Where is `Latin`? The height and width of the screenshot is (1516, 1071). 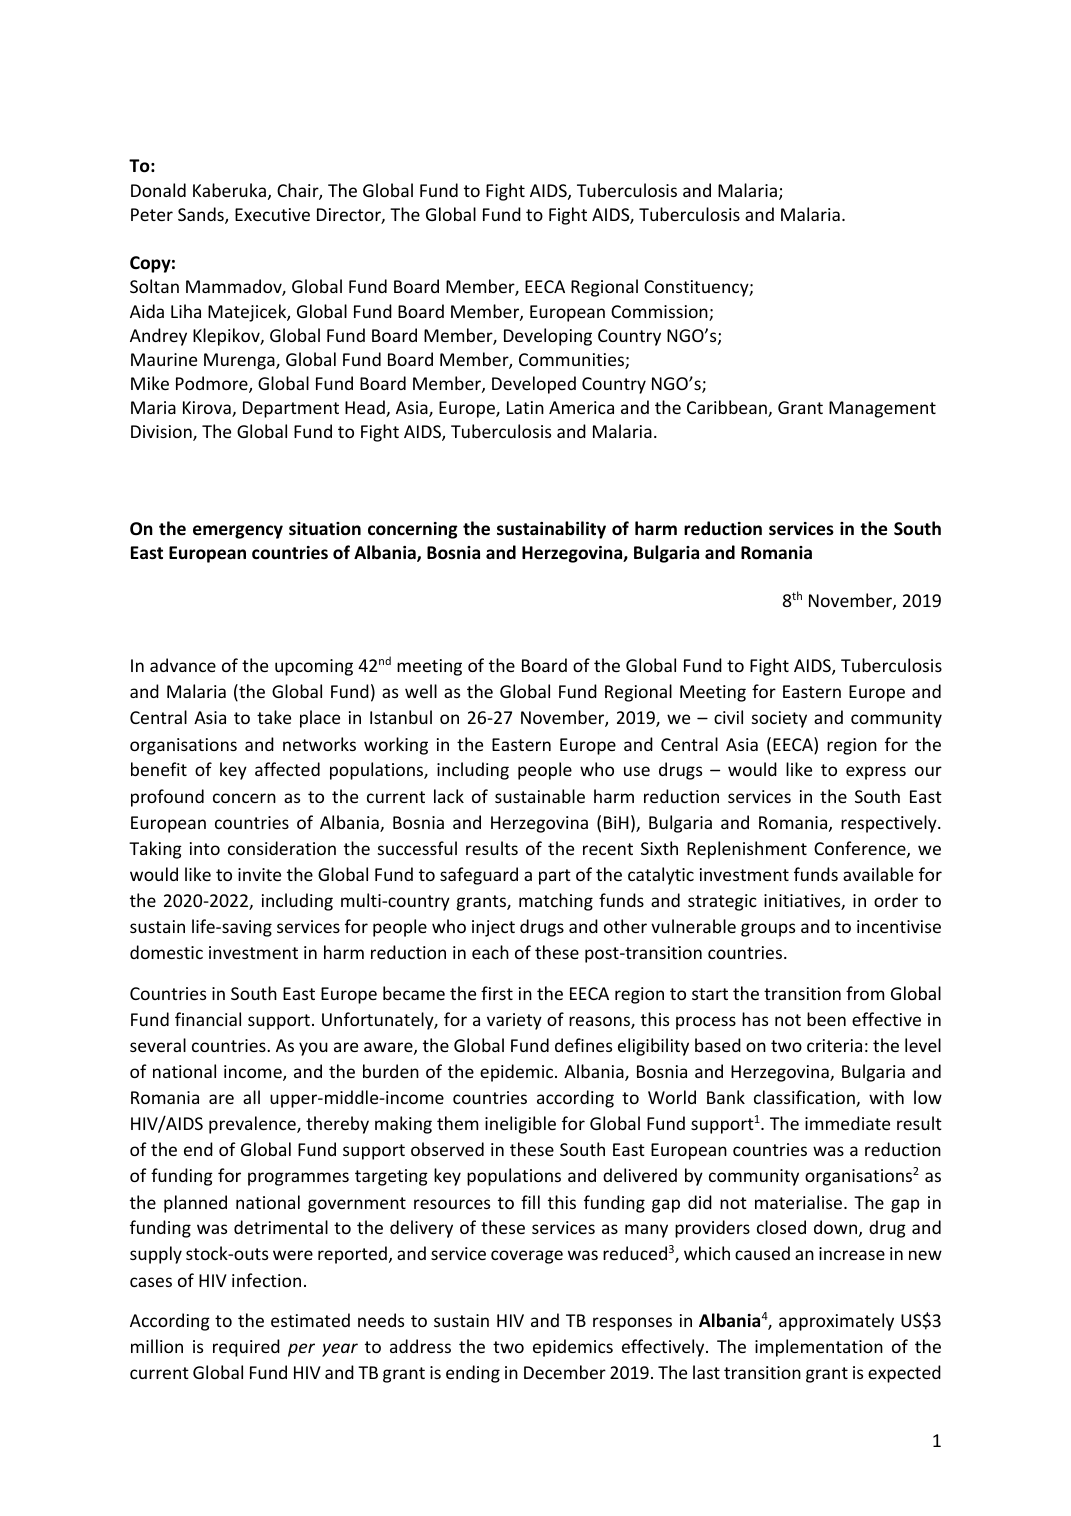 Latin is located at coordinates (525, 407).
